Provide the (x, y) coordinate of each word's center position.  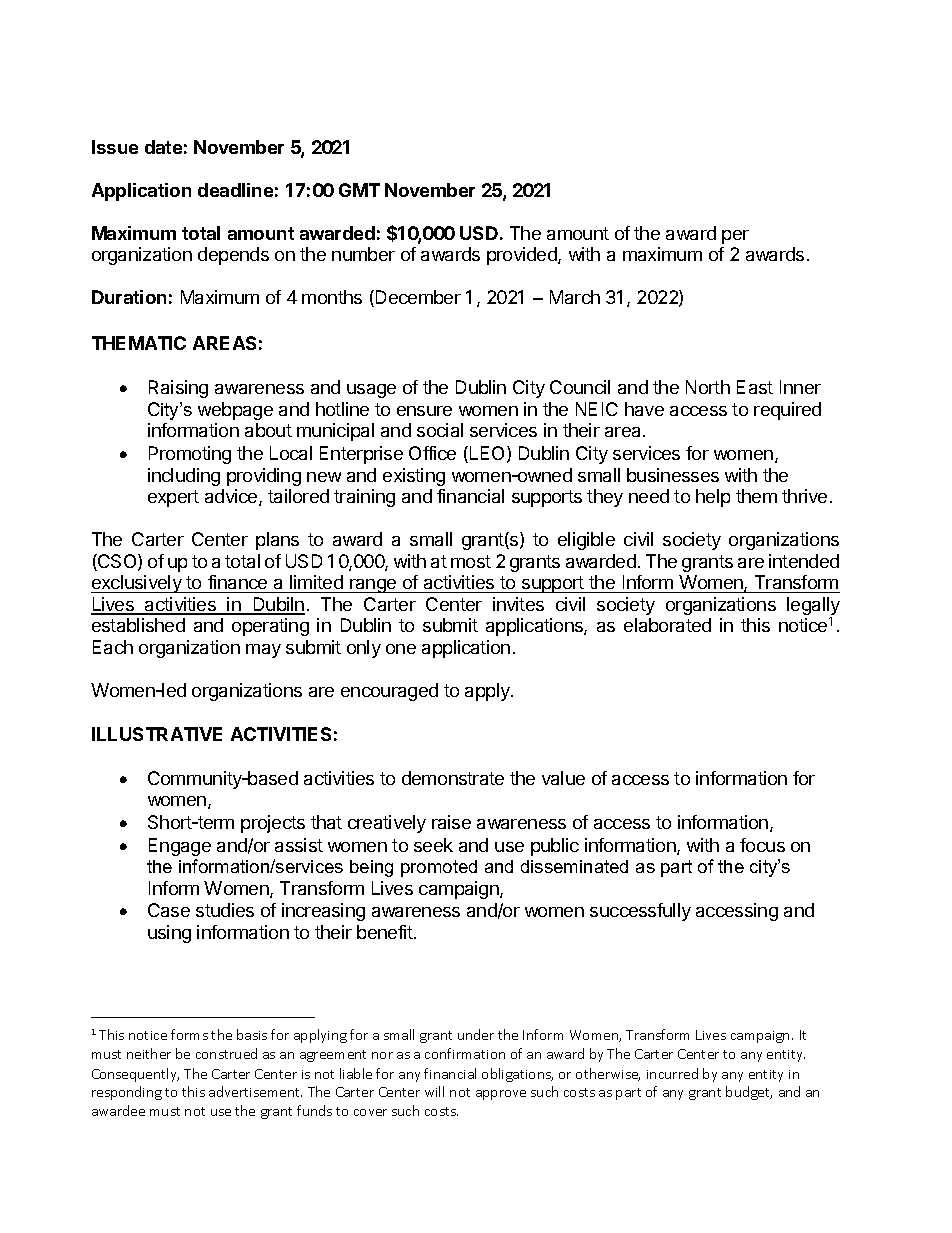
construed (226, 1053)
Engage (180, 847)
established (138, 625)
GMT (359, 190)
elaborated (667, 625)
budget (749, 1093)
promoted (439, 868)
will (434, 1091)
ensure (424, 411)
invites (518, 604)
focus (762, 845)
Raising (178, 389)
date (163, 147)
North (708, 387)
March (575, 297)
